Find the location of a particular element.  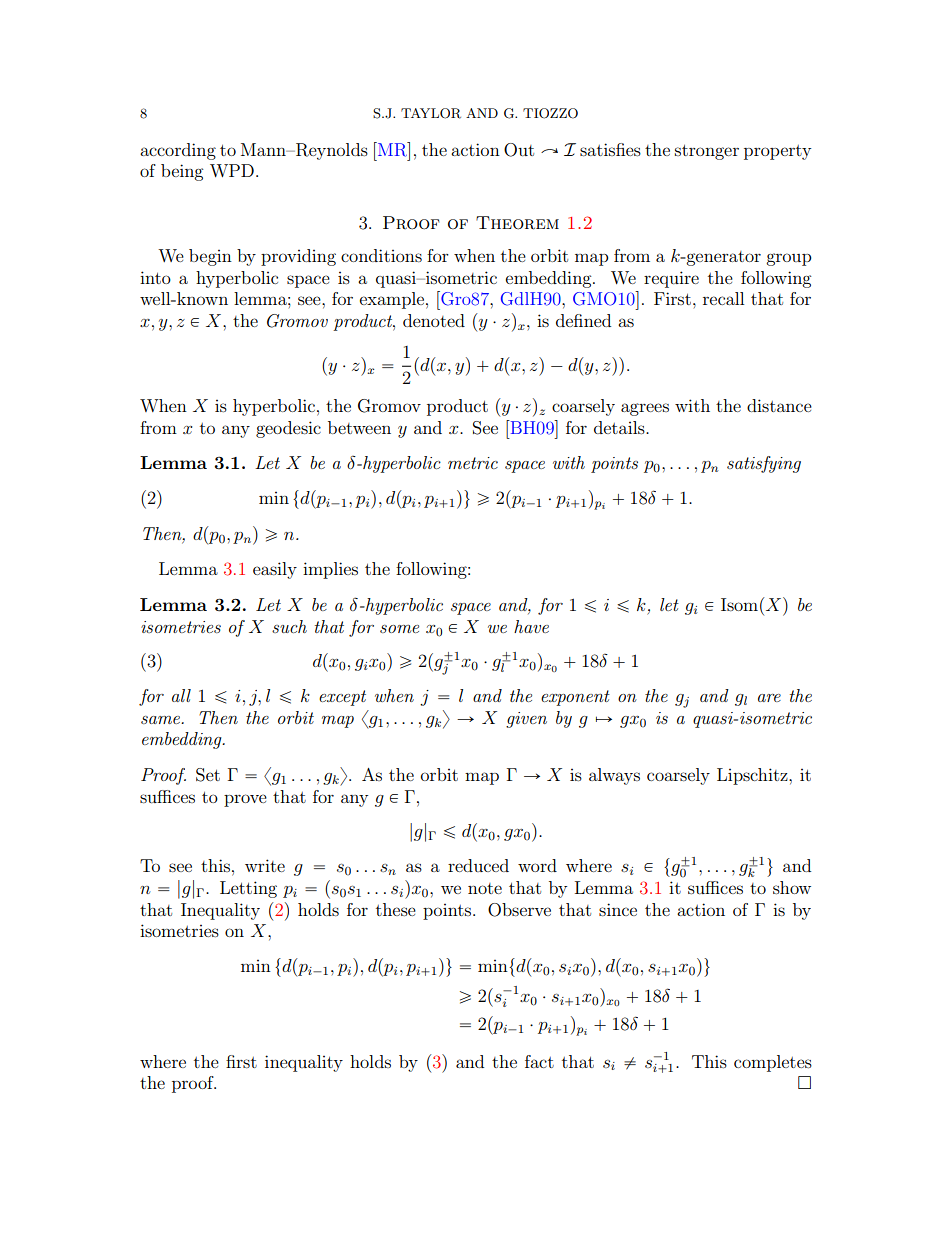

stronger is located at coordinates (707, 152).
